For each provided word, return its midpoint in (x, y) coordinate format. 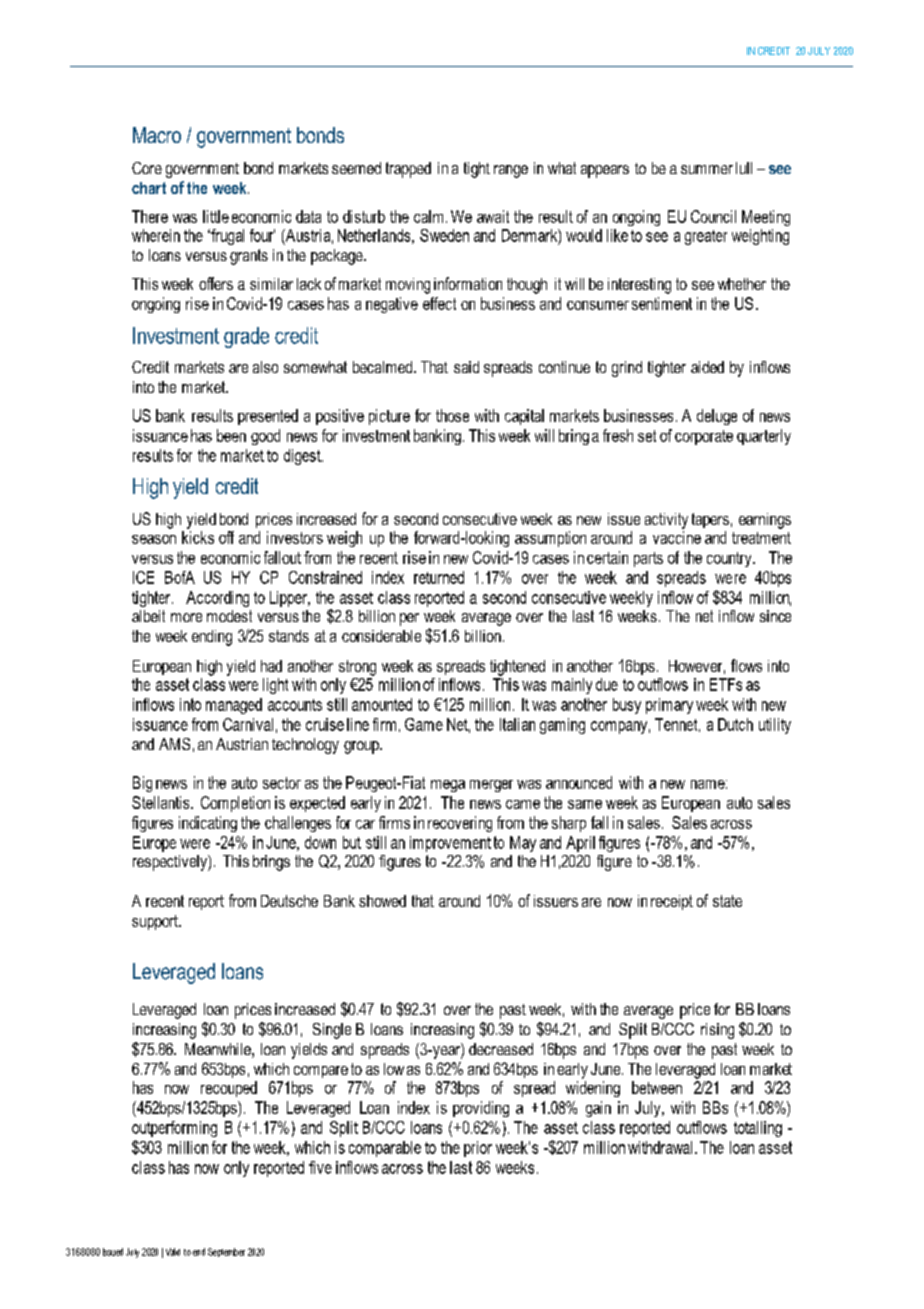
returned (439, 577)
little (216, 216)
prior (478, 1149)
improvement (450, 844)
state (727, 901)
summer (707, 169)
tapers (710, 520)
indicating (208, 824)
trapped (408, 170)
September (226, 1252)
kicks (198, 537)
